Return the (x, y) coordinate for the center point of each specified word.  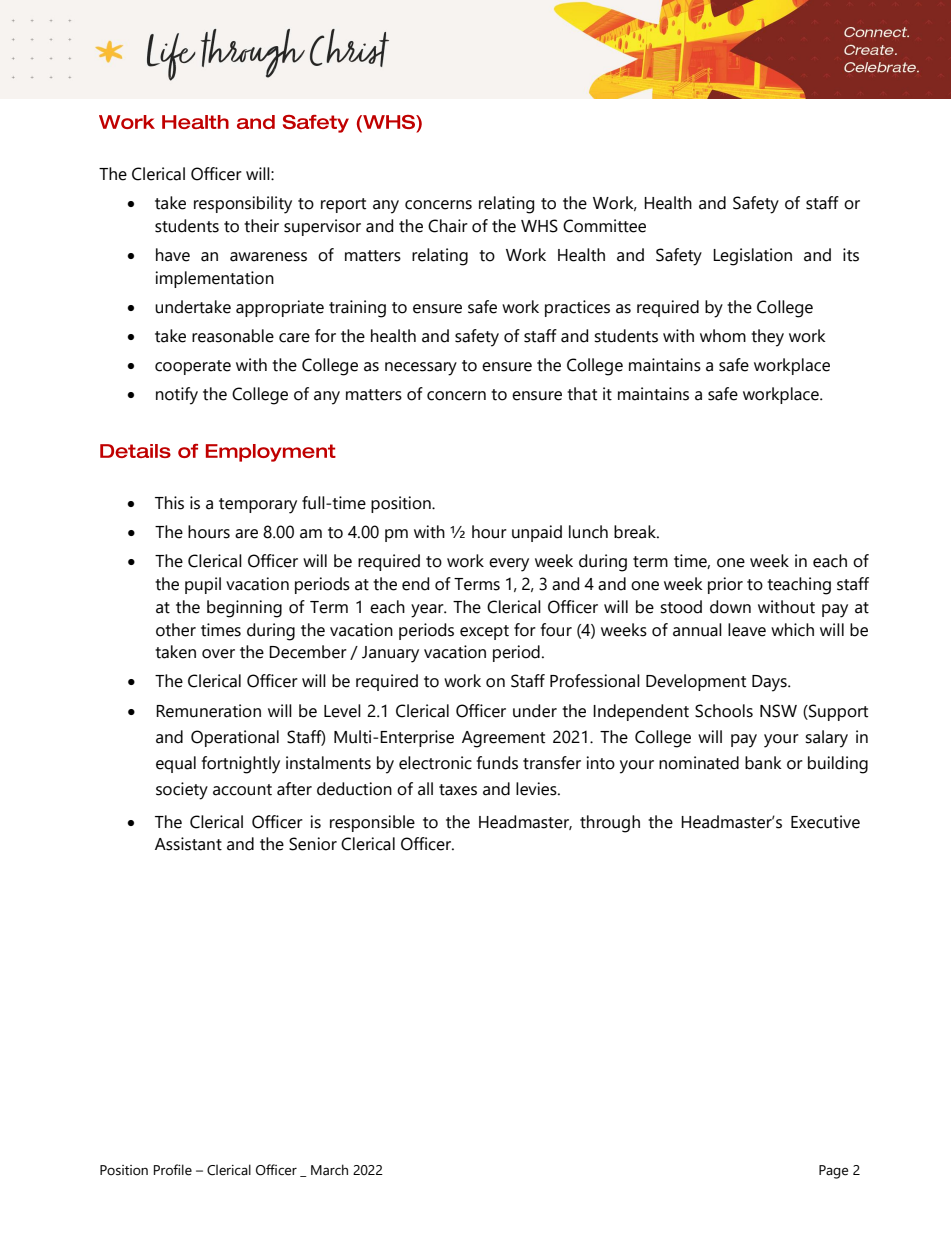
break (636, 532)
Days (770, 683)
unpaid (537, 533)
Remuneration (208, 711)
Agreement (503, 739)
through (610, 824)
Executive (825, 822)
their (261, 226)
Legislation (752, 257)
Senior (313, 844)
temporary (258, 506)
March (329, 1170)
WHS (539, 226)
